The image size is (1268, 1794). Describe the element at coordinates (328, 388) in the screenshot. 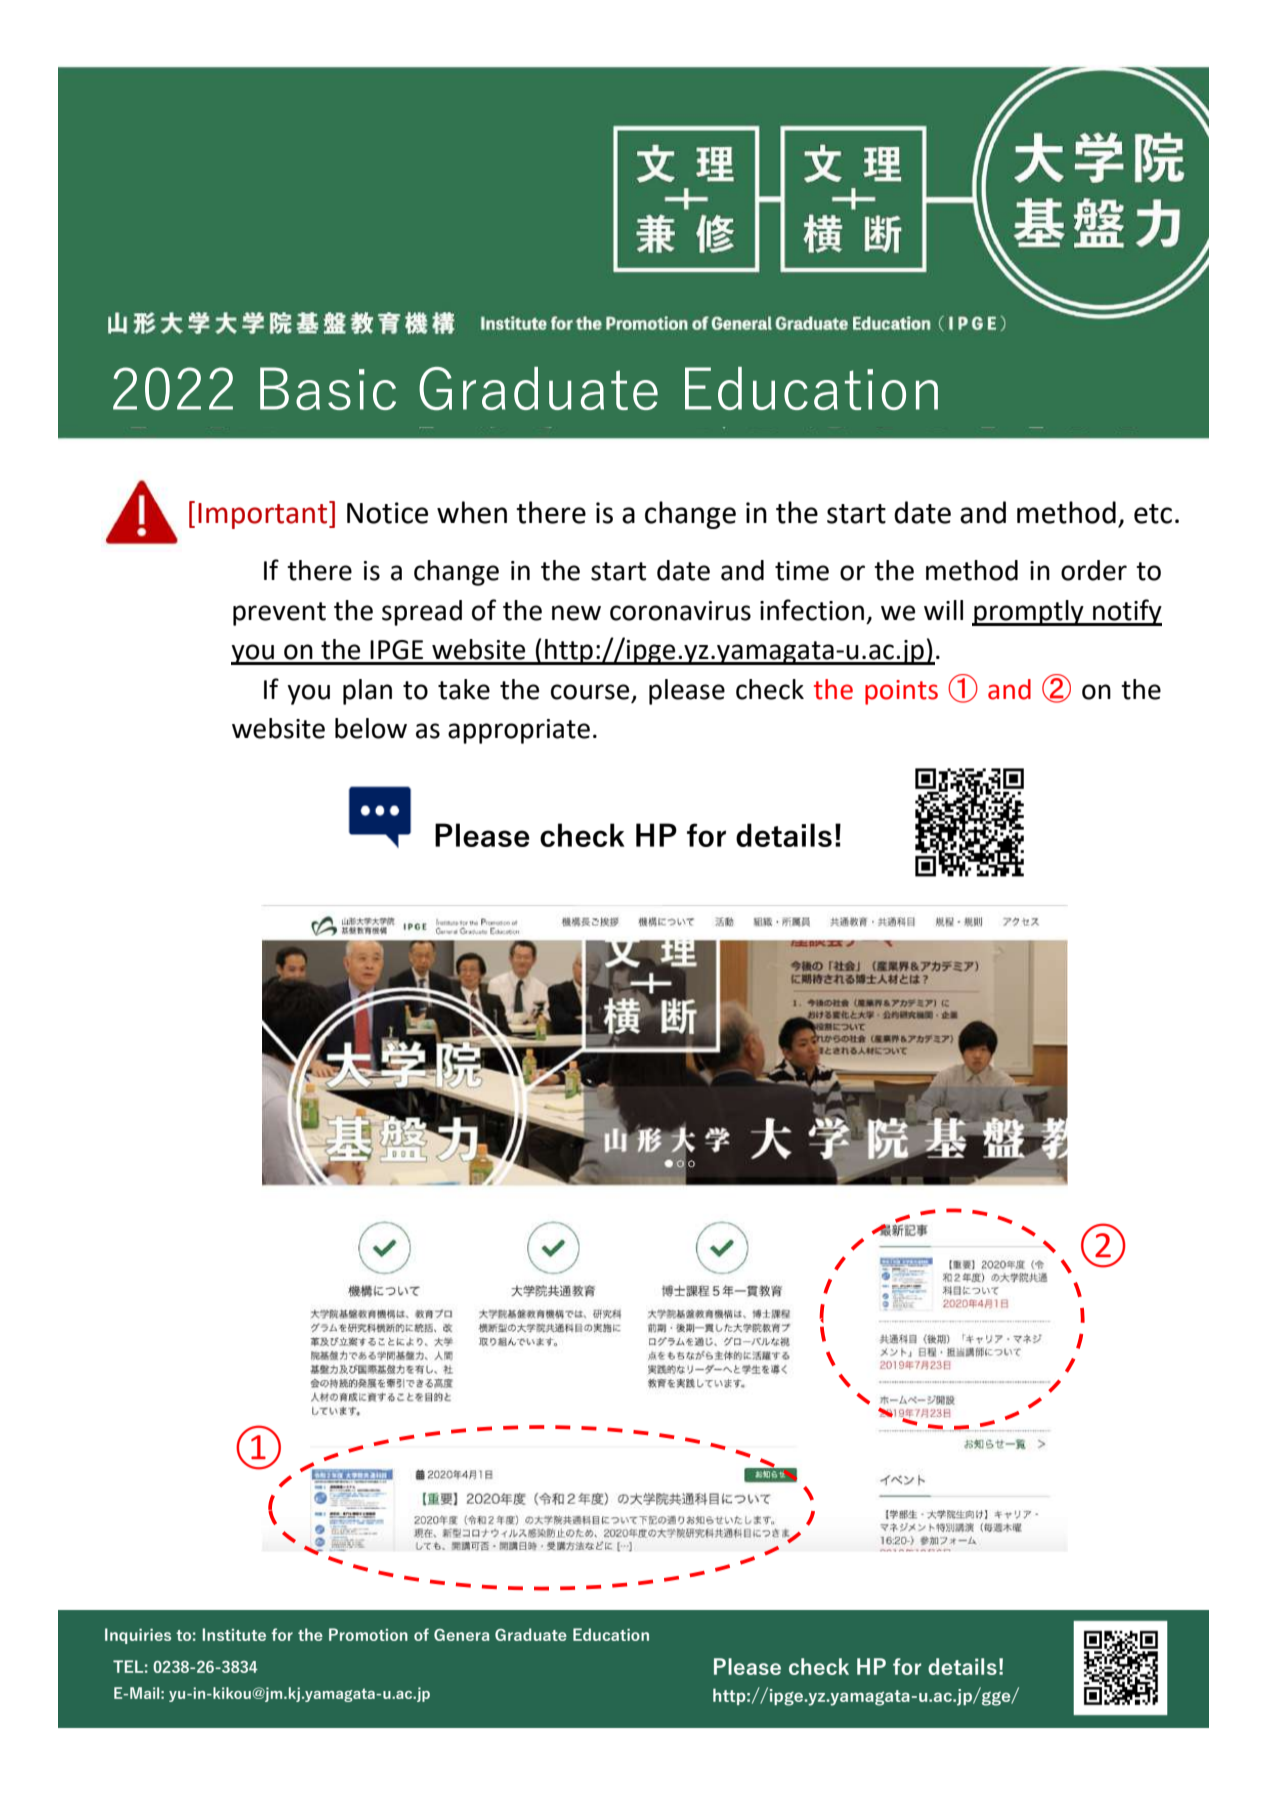

I see `Basic` at that location.
